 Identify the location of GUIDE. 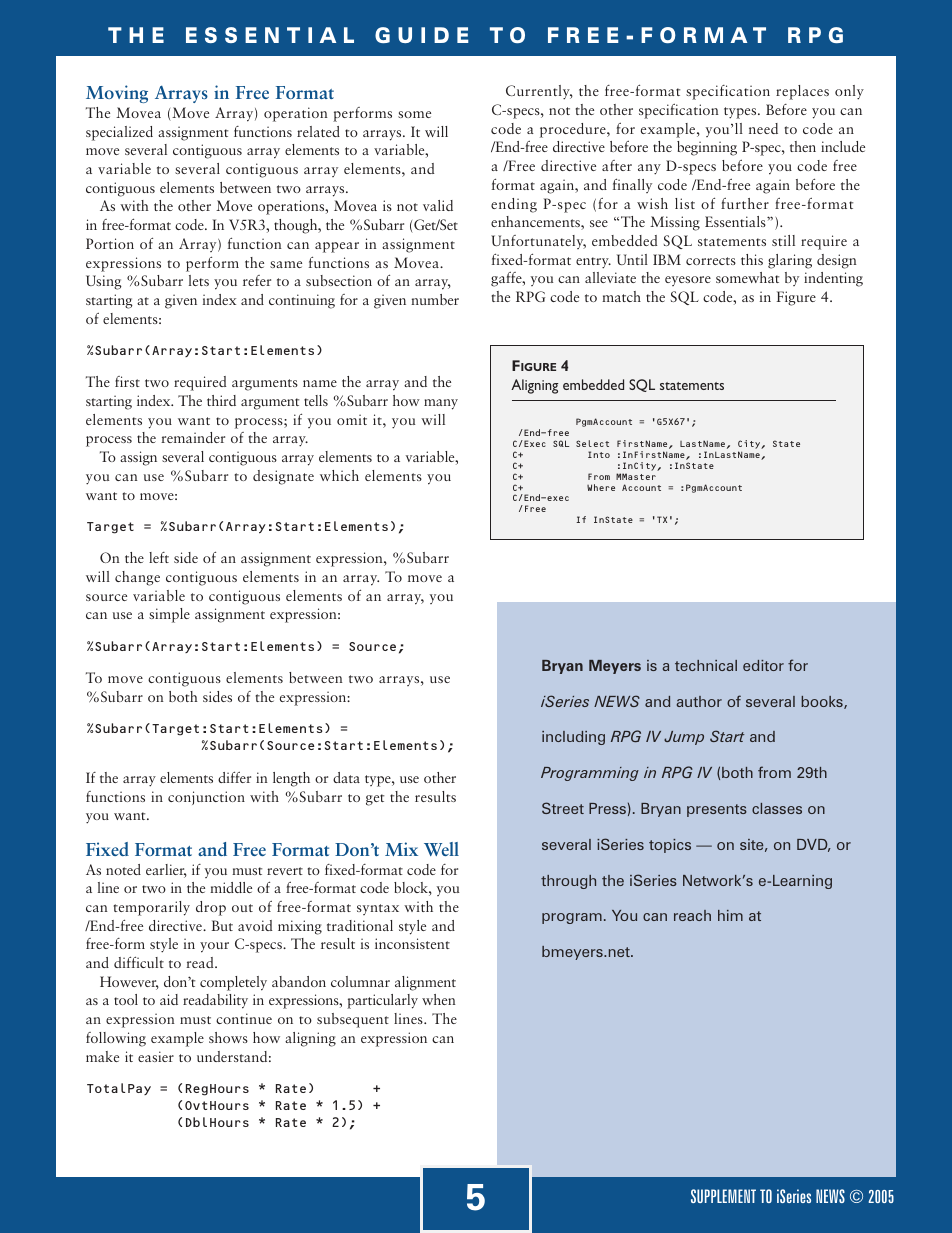
(422, 35).
